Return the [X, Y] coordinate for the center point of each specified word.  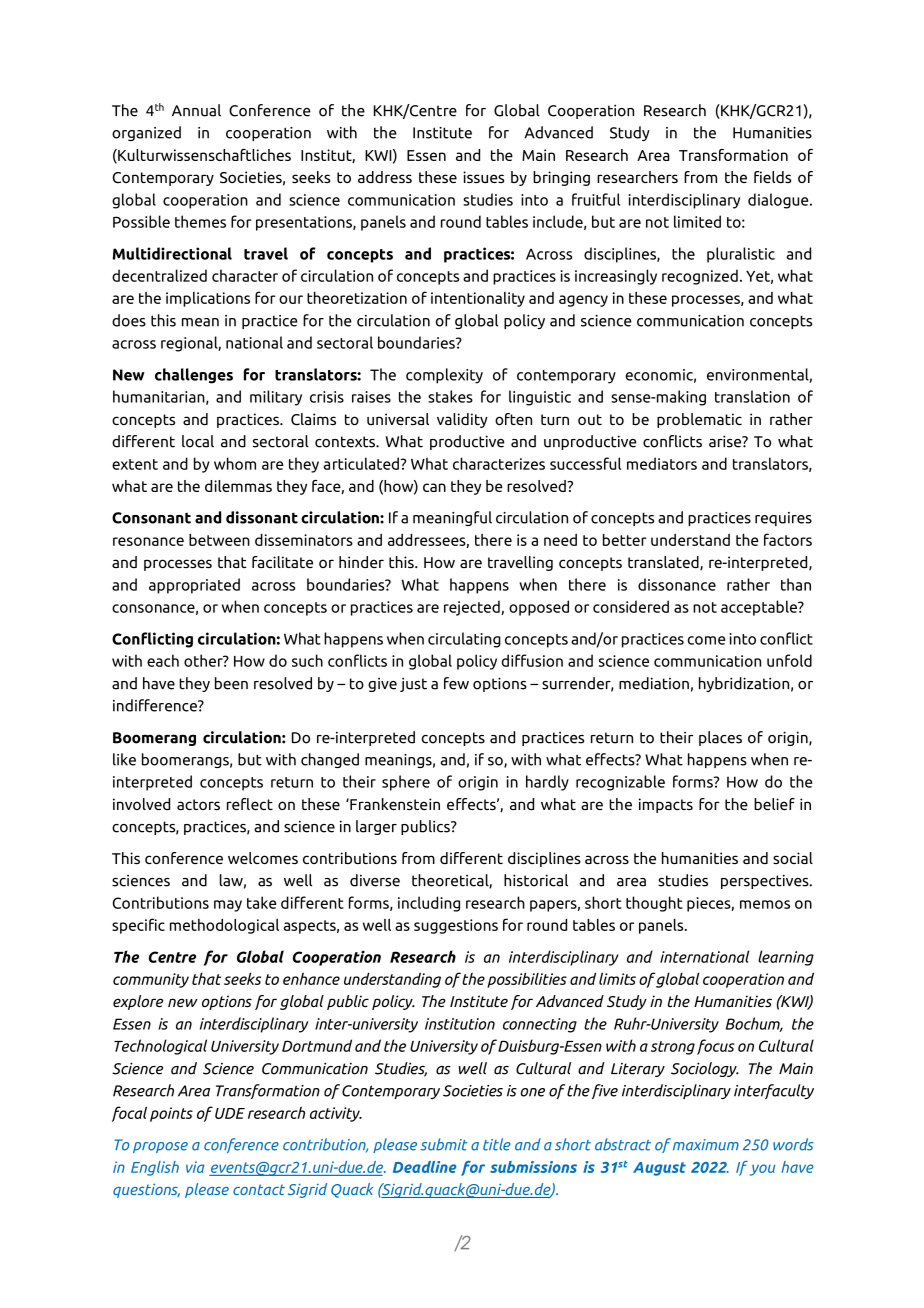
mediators [662, 463]
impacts [666, 805]
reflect [250, 804]
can [434, 487]
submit [443, 1144]
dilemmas [238, 486]
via [195, 1167]
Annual [196, 110]
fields [772, 177]
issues [483, 177]
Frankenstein [394, 804]
